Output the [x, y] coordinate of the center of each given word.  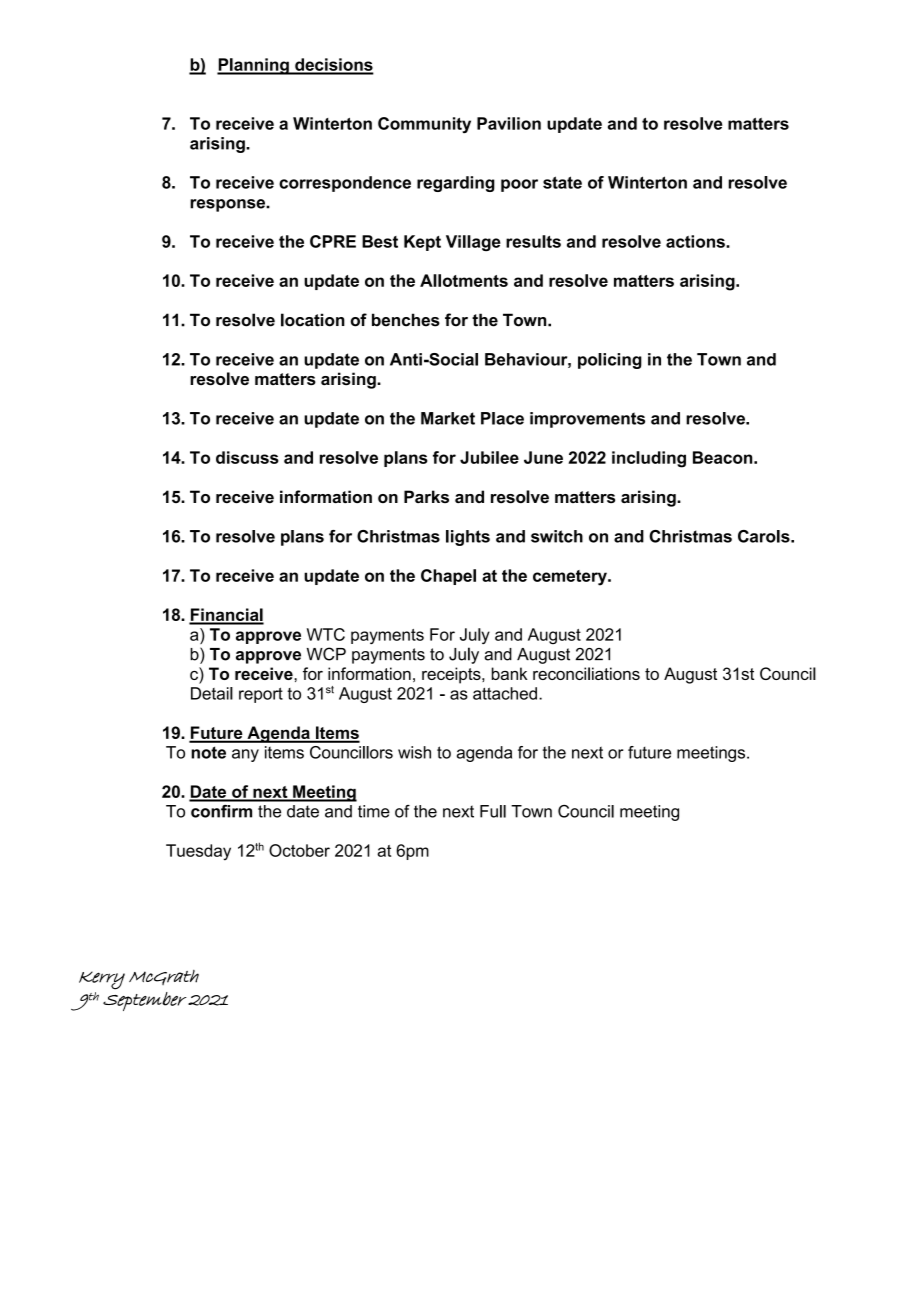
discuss [247, 457]
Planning [254, 66]
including [649, 459]
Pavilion [509, 123]
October [299, 850]
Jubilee [489, 457]
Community [424, 125]
